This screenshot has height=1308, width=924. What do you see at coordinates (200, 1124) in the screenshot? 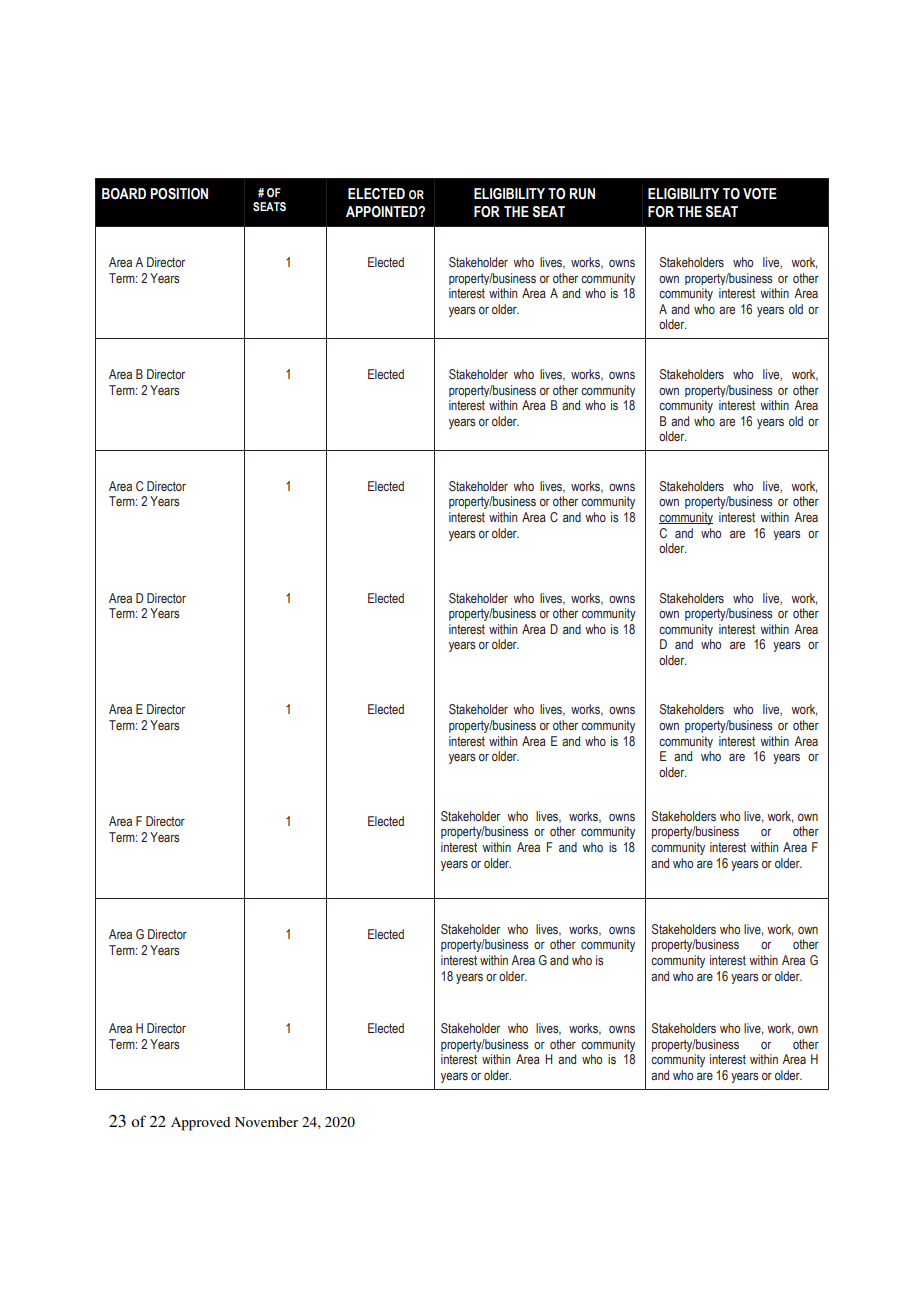
I see `Approved` at bounding box center [200, 1124].
